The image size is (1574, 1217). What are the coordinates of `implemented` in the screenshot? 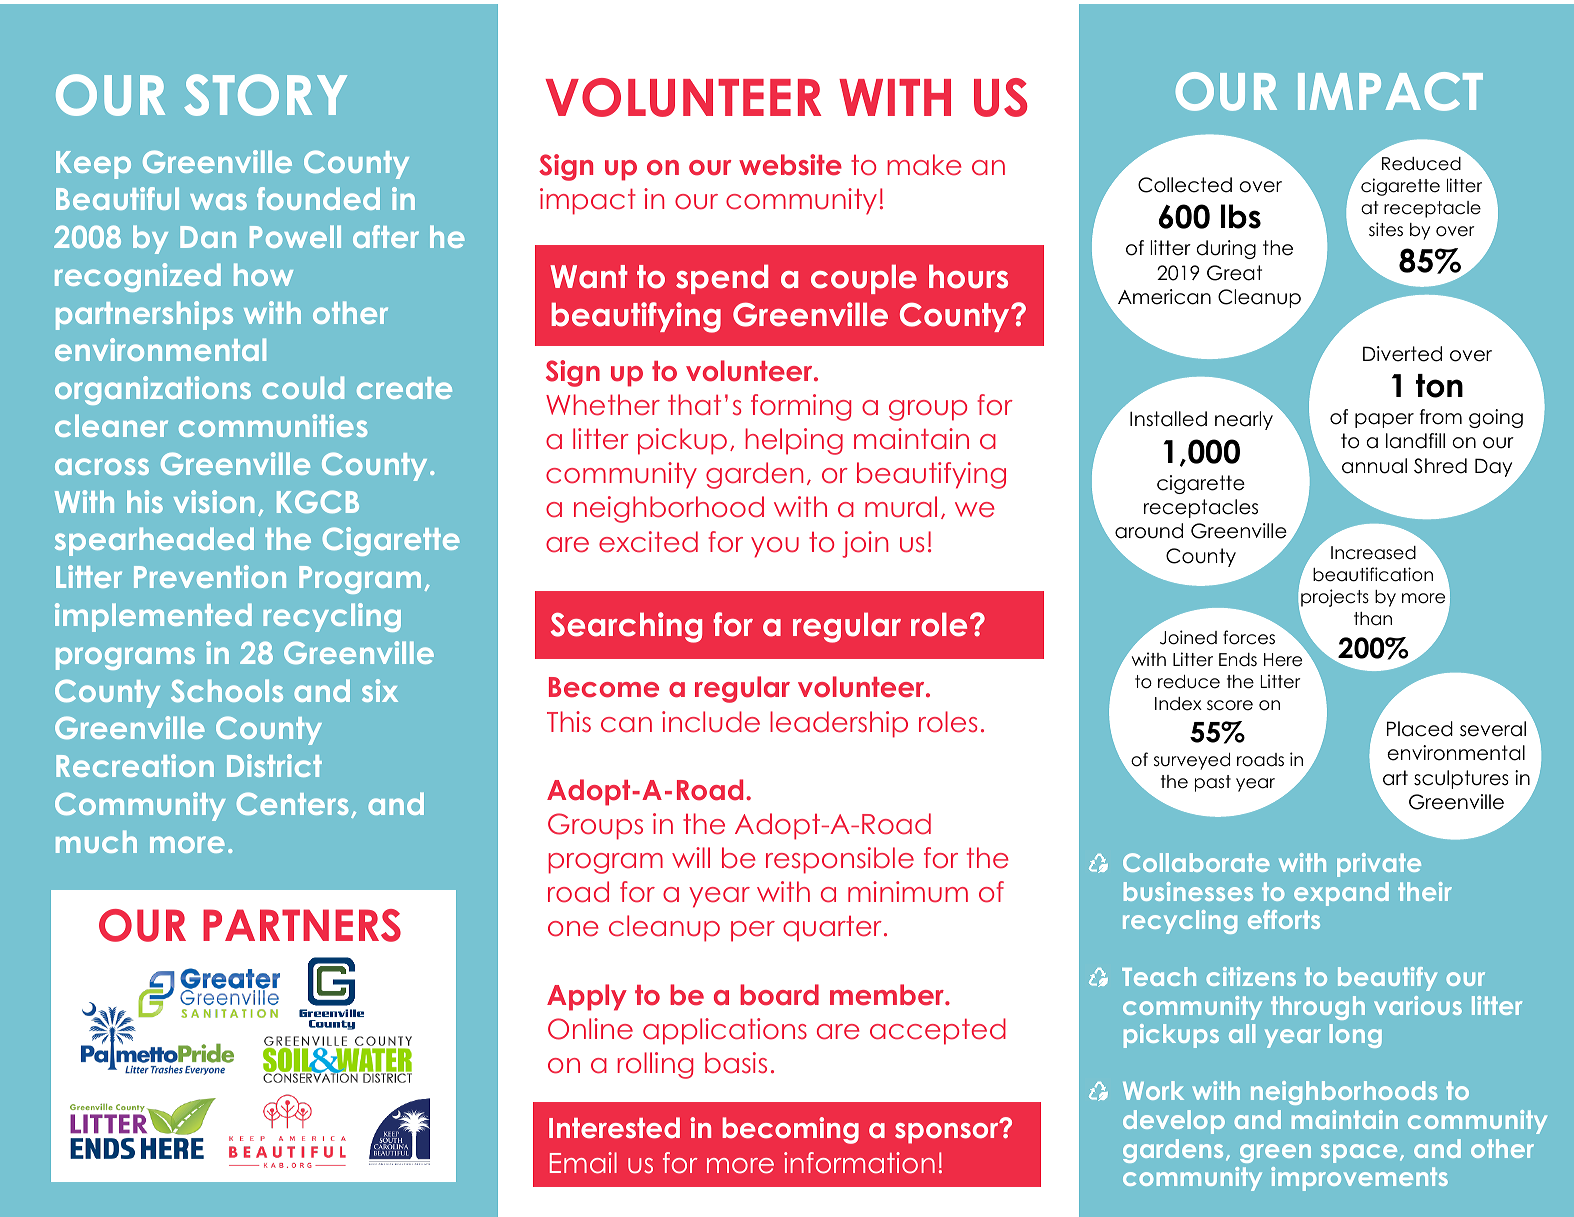 It's located at (153, 617).
